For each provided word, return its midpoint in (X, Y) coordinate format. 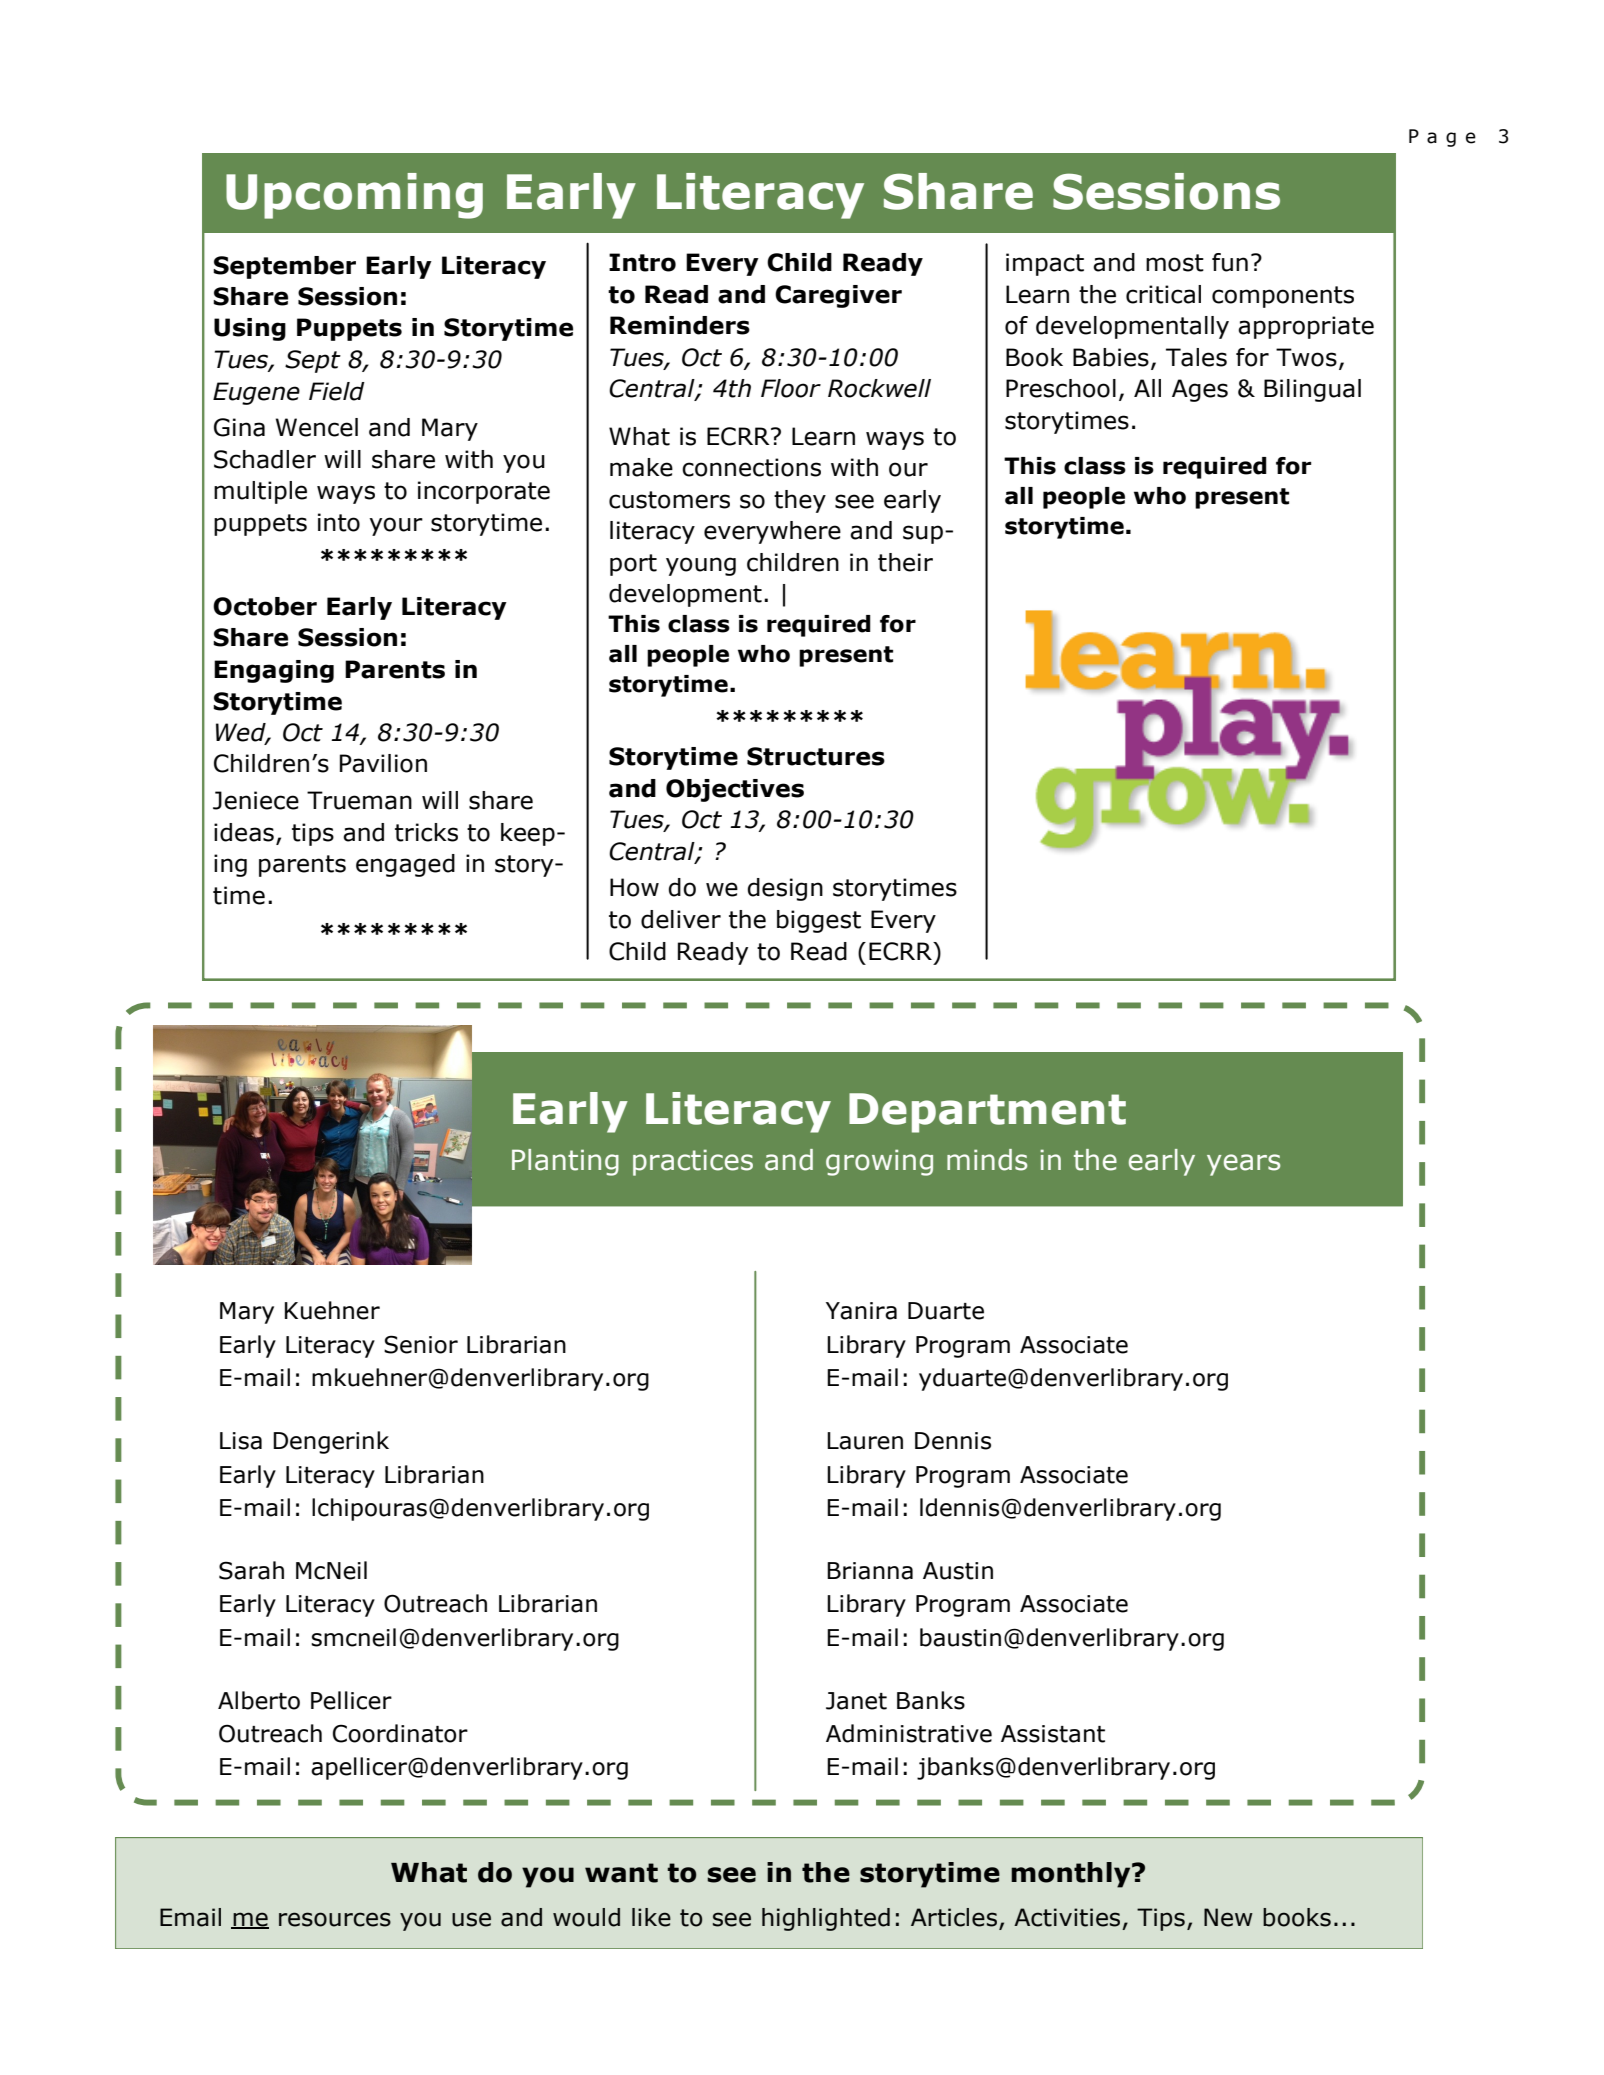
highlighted (826, 1919)
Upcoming (354, 196)
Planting (565, 1162)
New (1228, 1917)
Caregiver (838, 296)
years (1243, 1165)
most (1175, 263)
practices (693, 1162)
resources (335, 1919)
